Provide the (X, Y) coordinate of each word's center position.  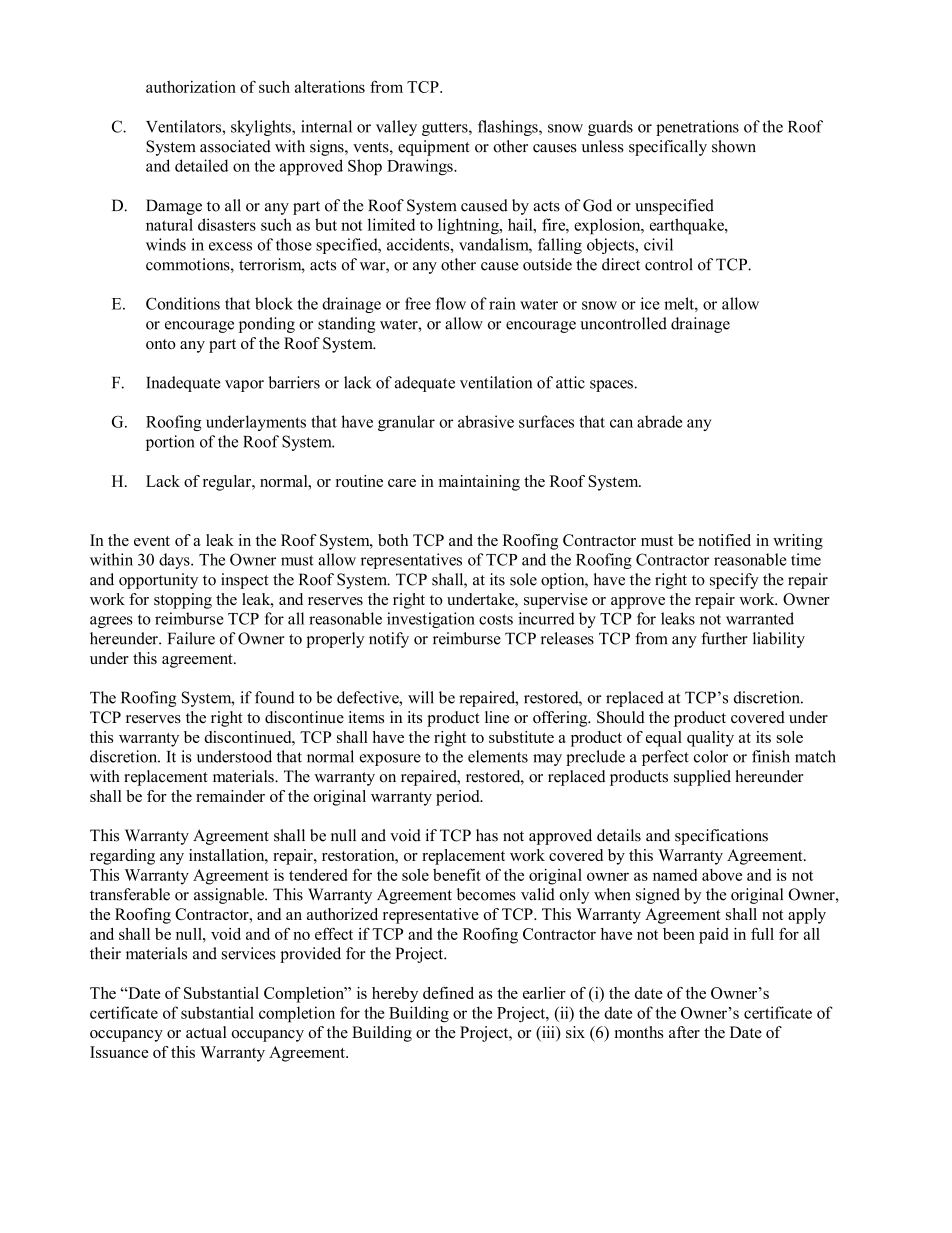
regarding (122, 857)
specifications (721, 837)
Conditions (183, 303)
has (487, 835)
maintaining (479, 483)
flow (451, 303)
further (724, 638)
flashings (509, 128)
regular (228, 483)
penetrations (697, 128)
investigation (431, 620)
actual (206, 1032)
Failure (191, 638)
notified (724, 540)
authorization (191, 86)
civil (658, 244)
